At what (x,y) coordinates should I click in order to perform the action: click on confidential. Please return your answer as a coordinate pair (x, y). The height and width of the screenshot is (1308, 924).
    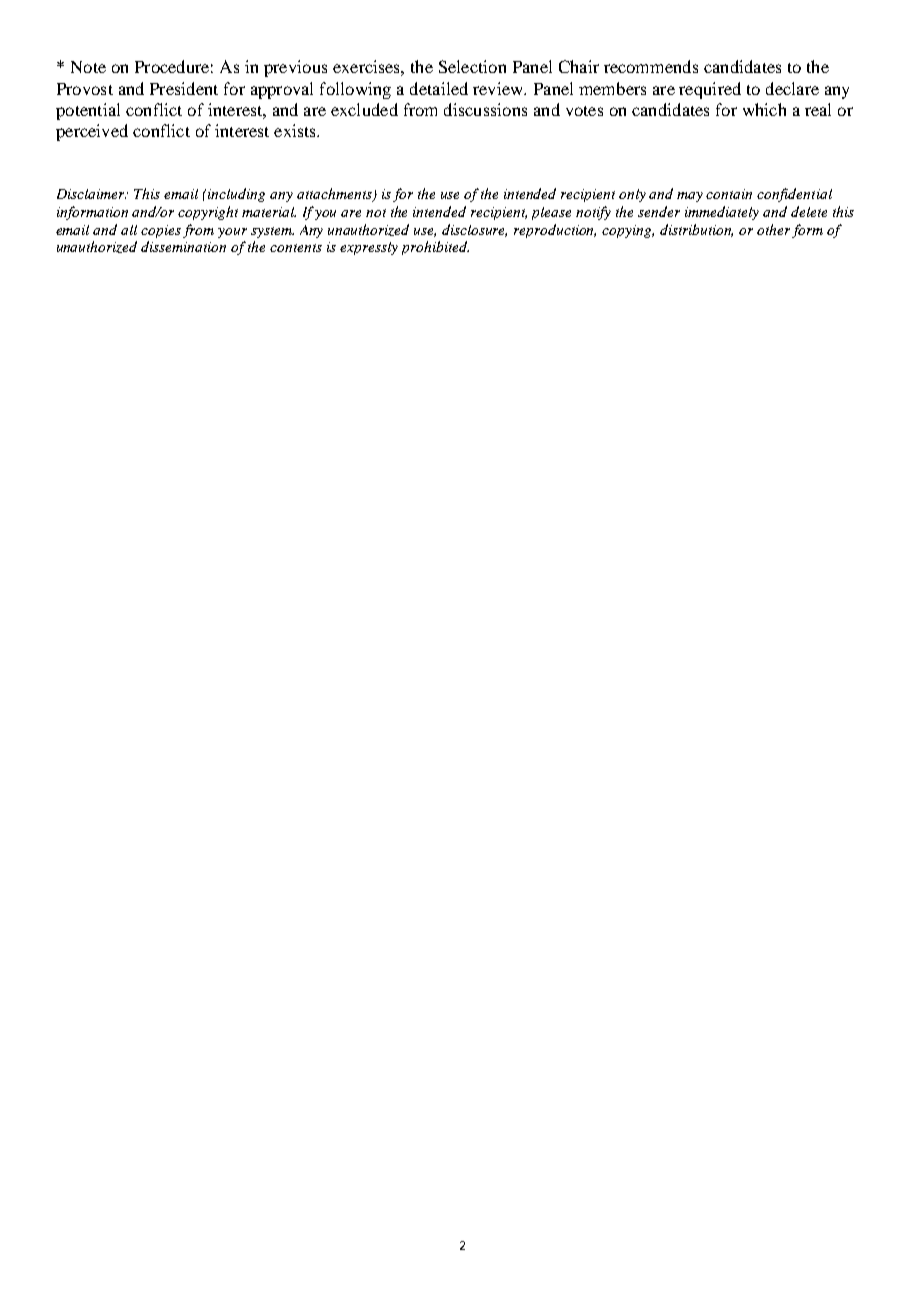
    Looking at the image, I should click on (794, 195).
